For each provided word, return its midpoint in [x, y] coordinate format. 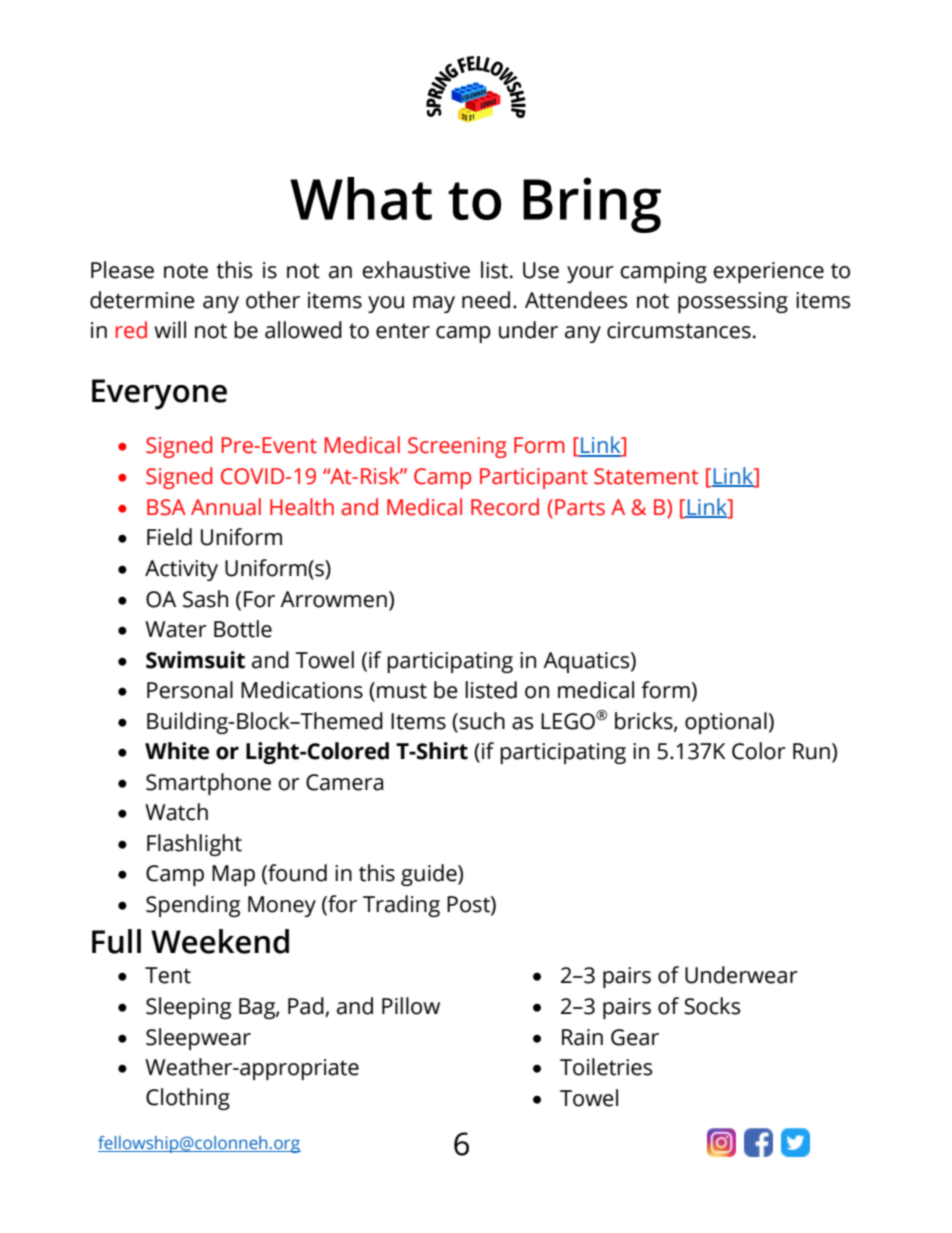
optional [726, 723]
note [186, 271]
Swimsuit [195, 660]
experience [768, 272]
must [402, 691]
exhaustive [416, 270]
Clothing [188, 1099]
